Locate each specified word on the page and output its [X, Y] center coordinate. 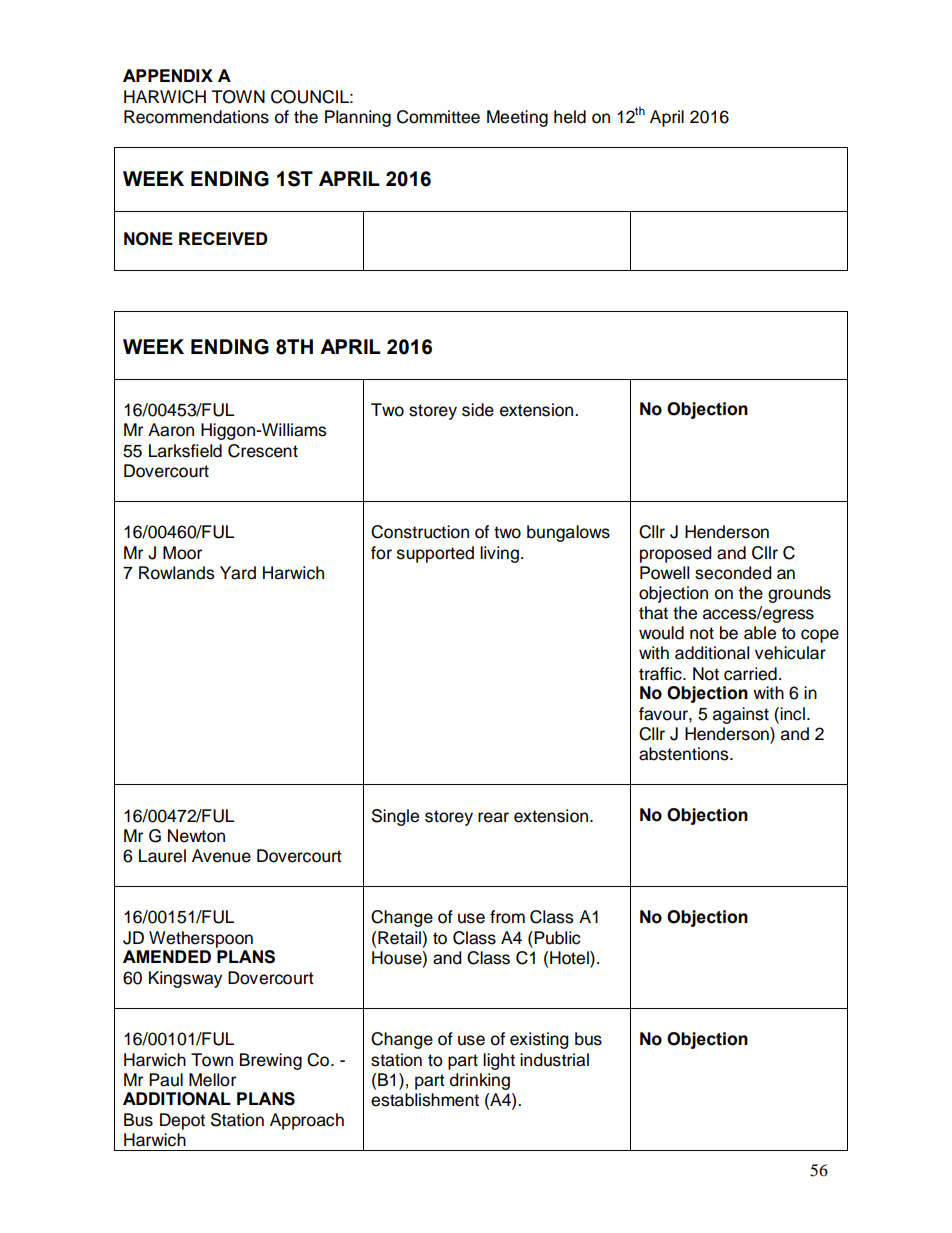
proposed [675, 554]
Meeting [517, 118]
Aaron [171, 430]
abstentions [685, 754]
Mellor [212, 1080]
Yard [238, 573]
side [478, 410]
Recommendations [196, 117]
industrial [554, 1060]
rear [493, 817]
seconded [733, 573]
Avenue [221, 856]
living [499, 554]
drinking [480, 1081]
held [570, 117]
